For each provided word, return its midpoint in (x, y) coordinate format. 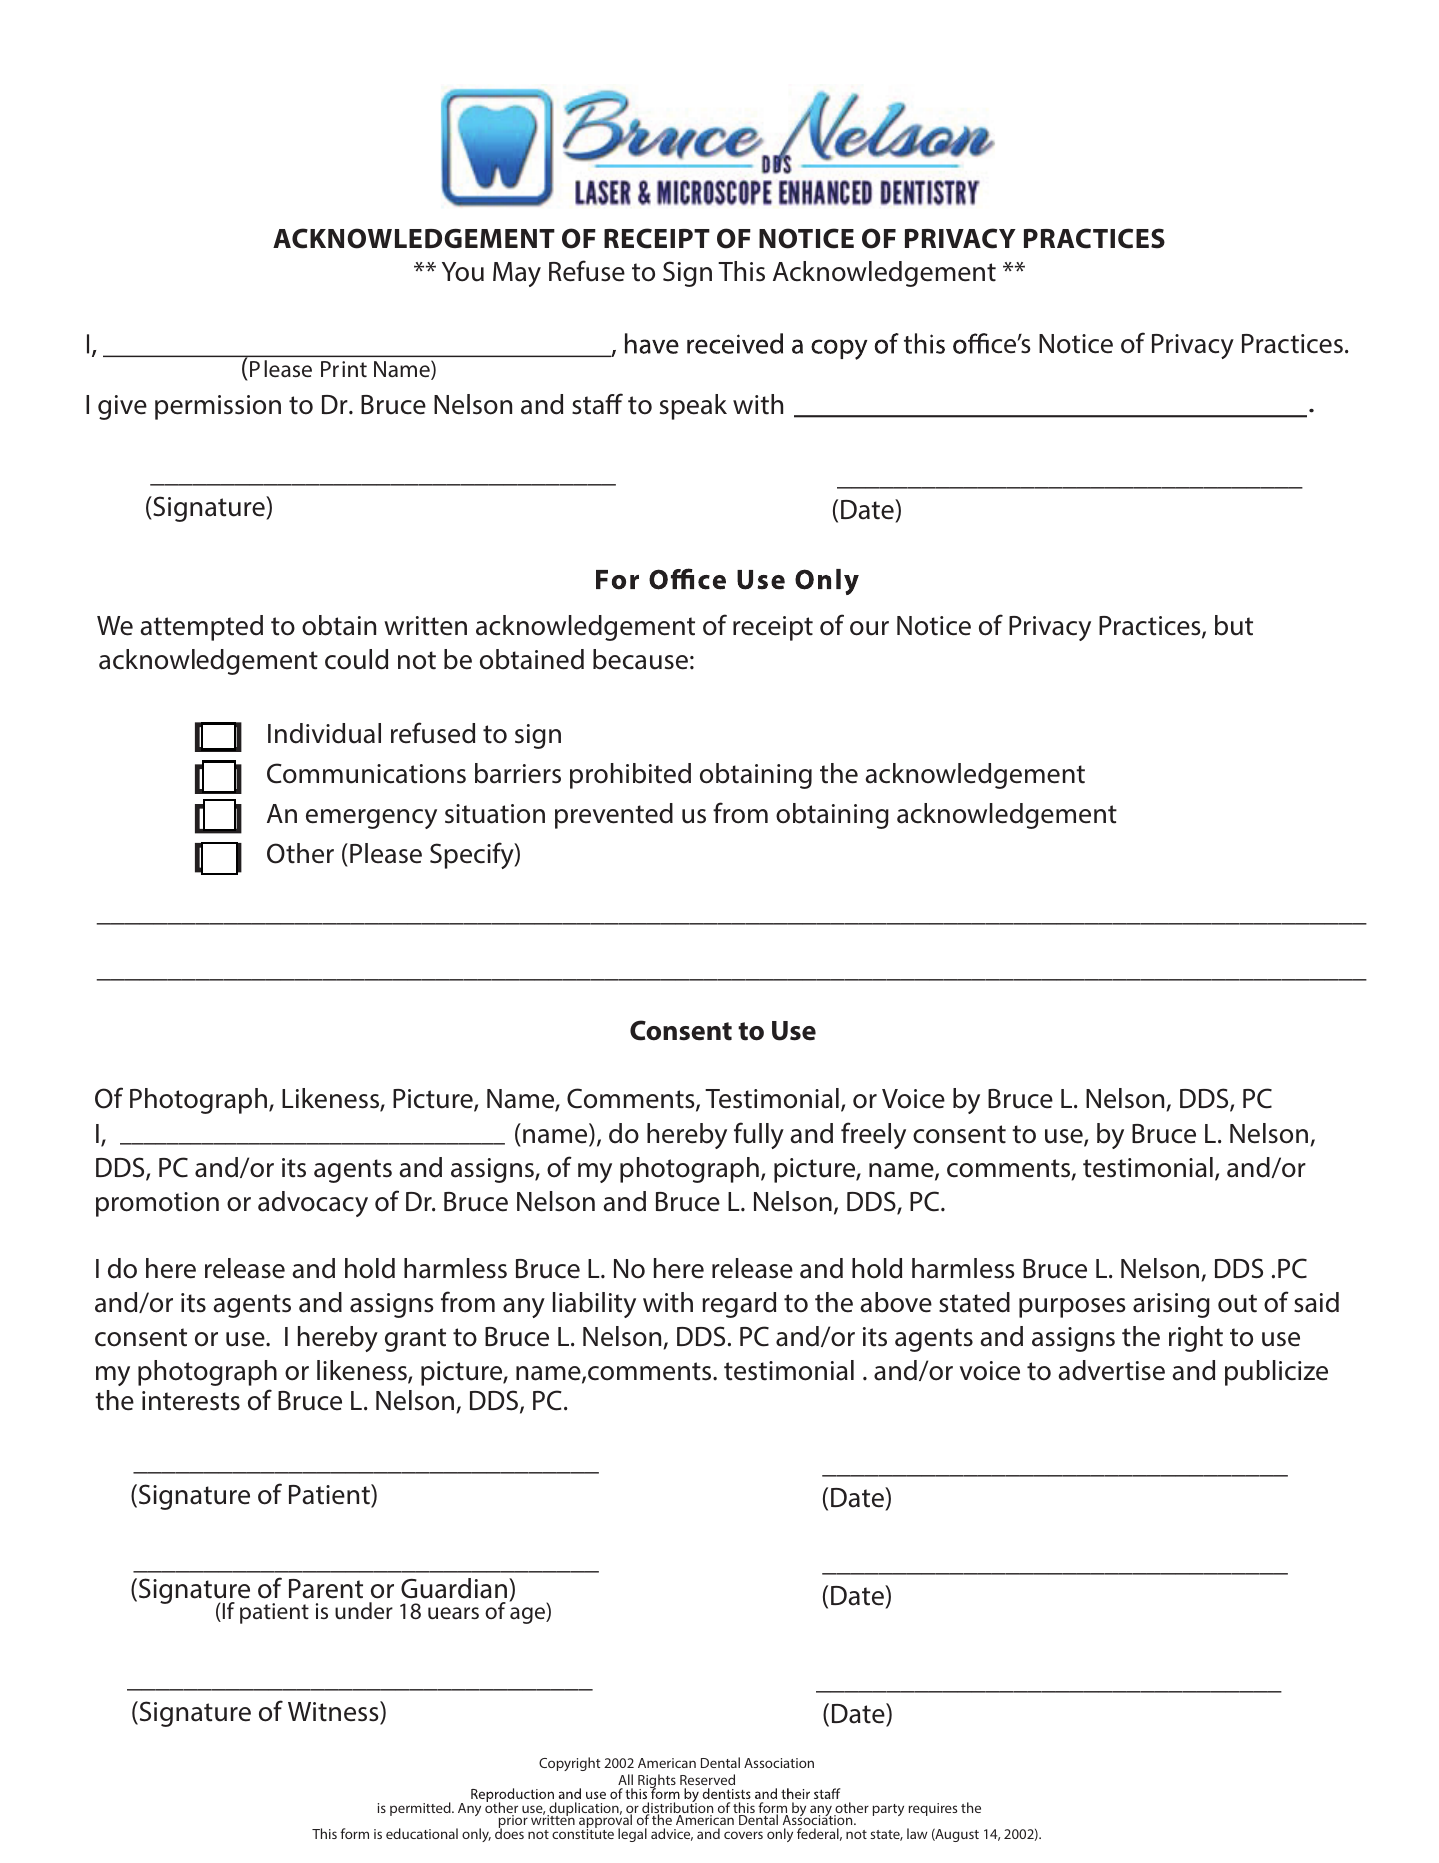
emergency (371, 819)
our (869, 628)
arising (1171, 1305)
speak (693, 407)
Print (344, 369)
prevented (614, 816)
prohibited (630, 776)
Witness (334, 1712)
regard (739, 1305)
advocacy (313, 1204)
